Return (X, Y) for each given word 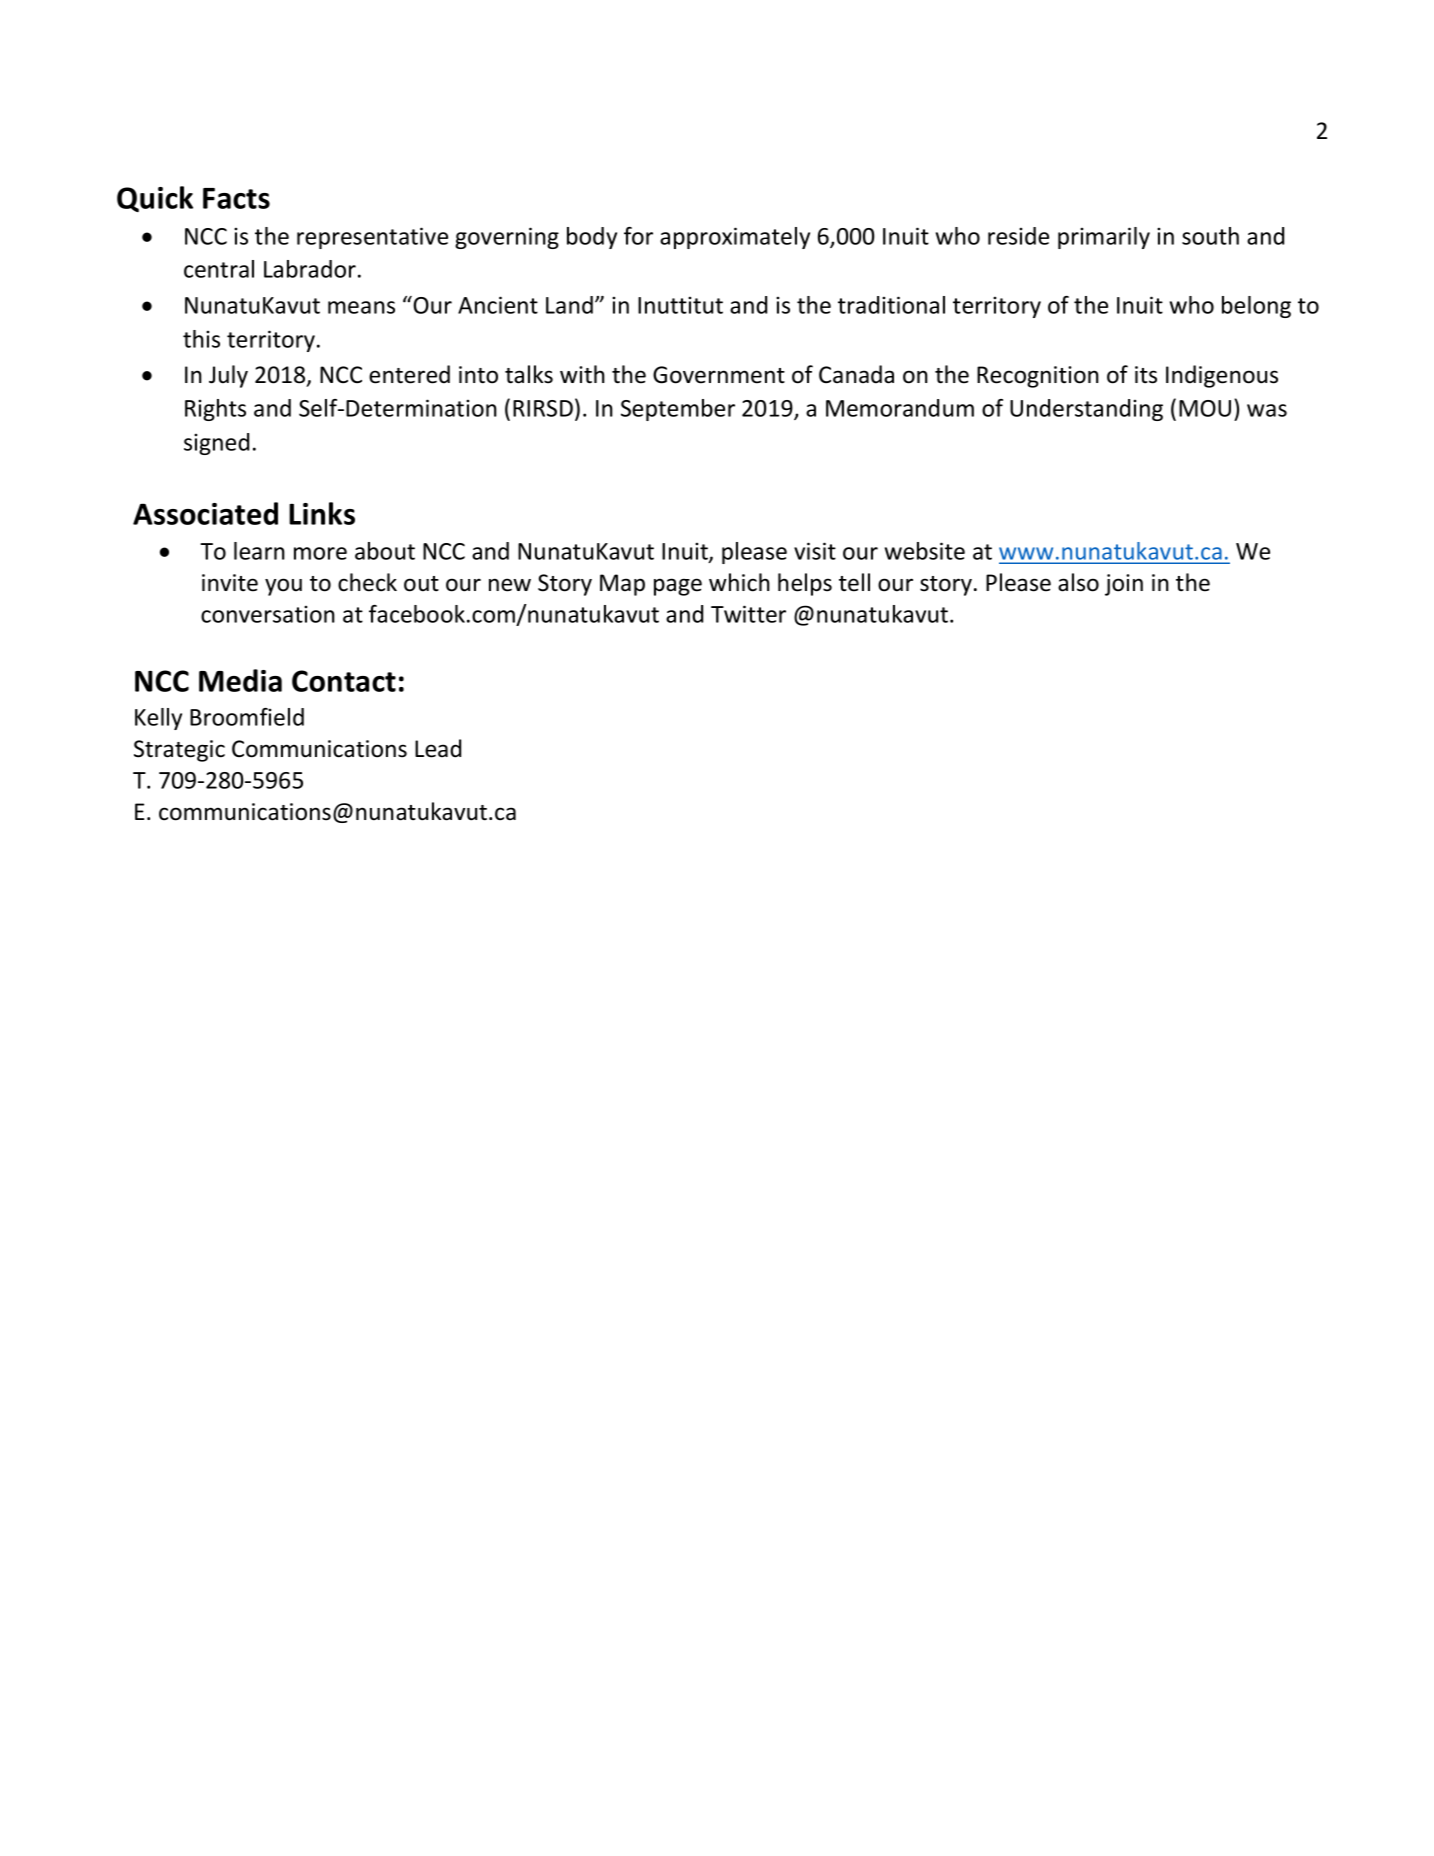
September (678, 410)
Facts (236, 198)
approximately (735, 238)
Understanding (1086, 410)
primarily (1104, 238)
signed (216, 444)
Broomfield (247, 717)
